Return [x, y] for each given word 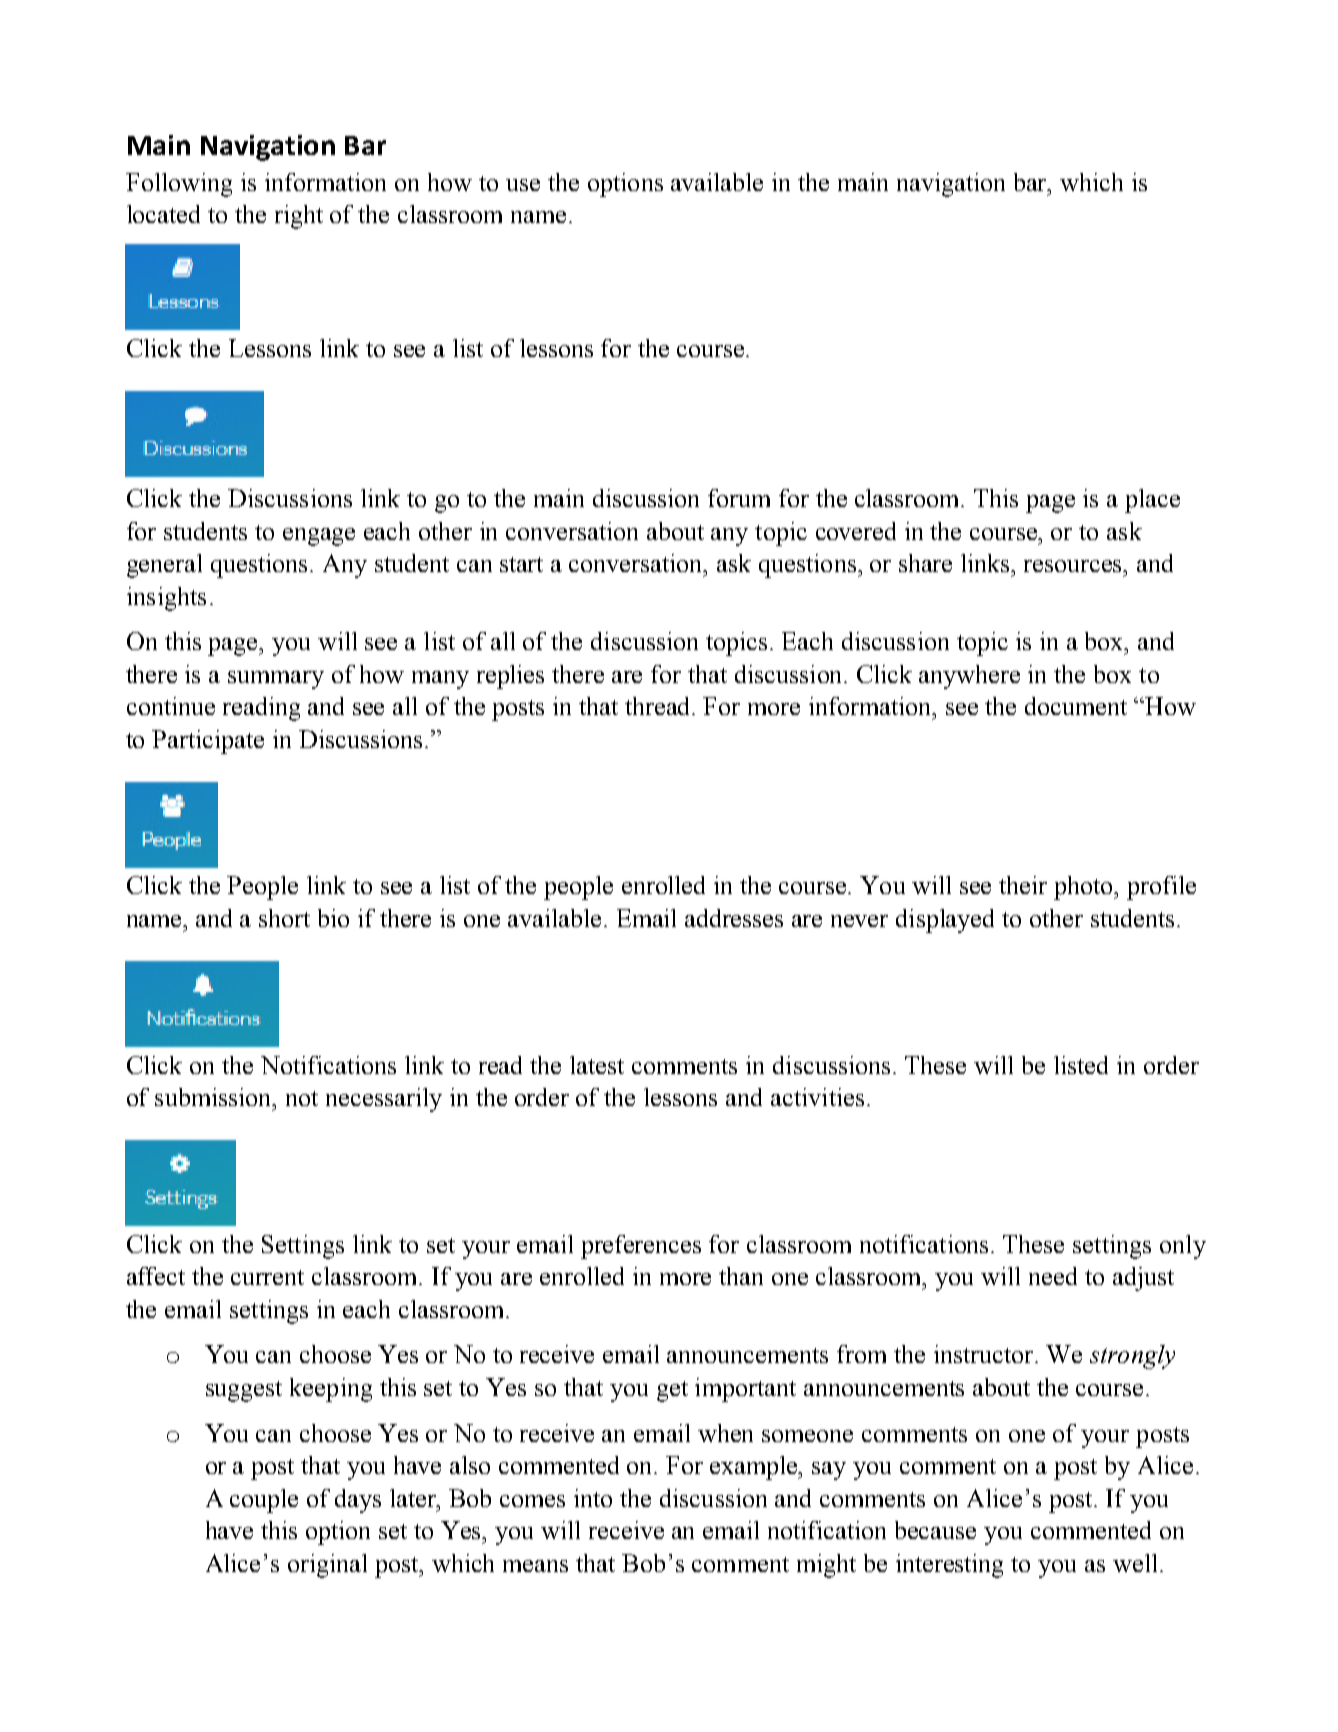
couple [264, 1501]
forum [739, 498]
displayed [945, 921]
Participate [208, 742]
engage [319, 537]
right [299, 217]
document [1076, 706]
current [267, 1277]
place [1152, 501]
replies [510, 677]
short [284, 918]
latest [597, 1065]
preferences [641, 1247]
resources [1074, 566]
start [521, 564]
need [1053, 1276]
